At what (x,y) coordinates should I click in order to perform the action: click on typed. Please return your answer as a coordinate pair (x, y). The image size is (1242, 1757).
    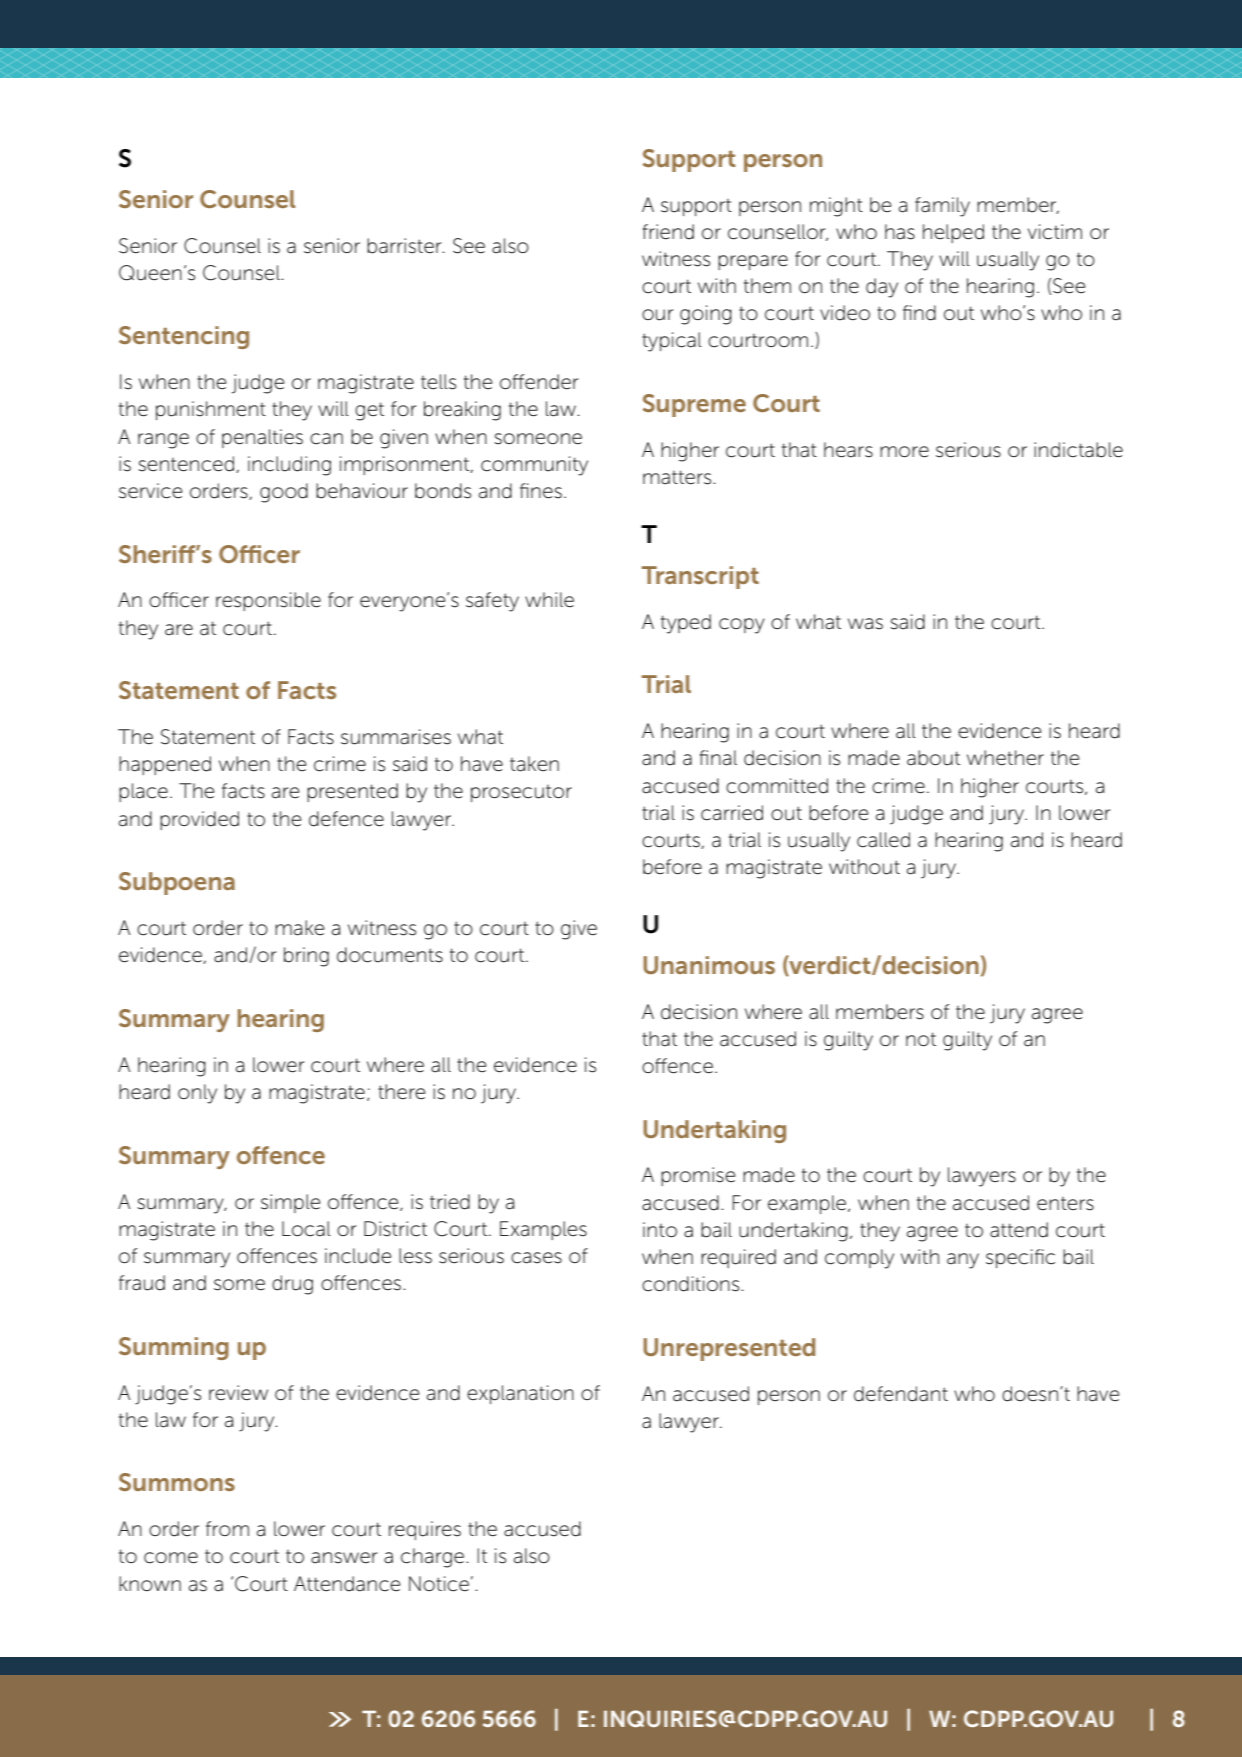
    Looking at the image, I should click on (686, 624).
